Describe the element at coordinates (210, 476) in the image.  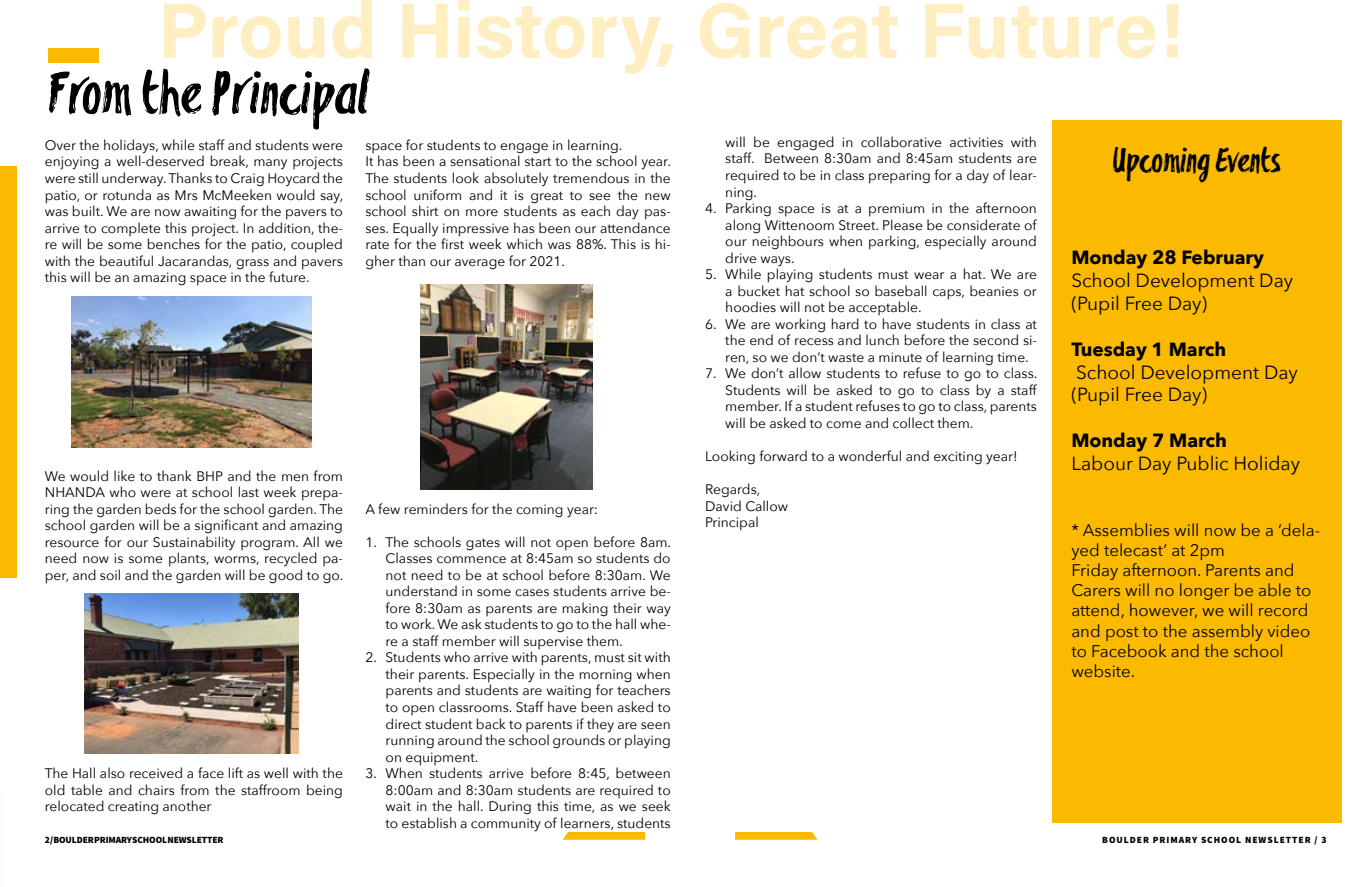
I see `BHP` at that location.
